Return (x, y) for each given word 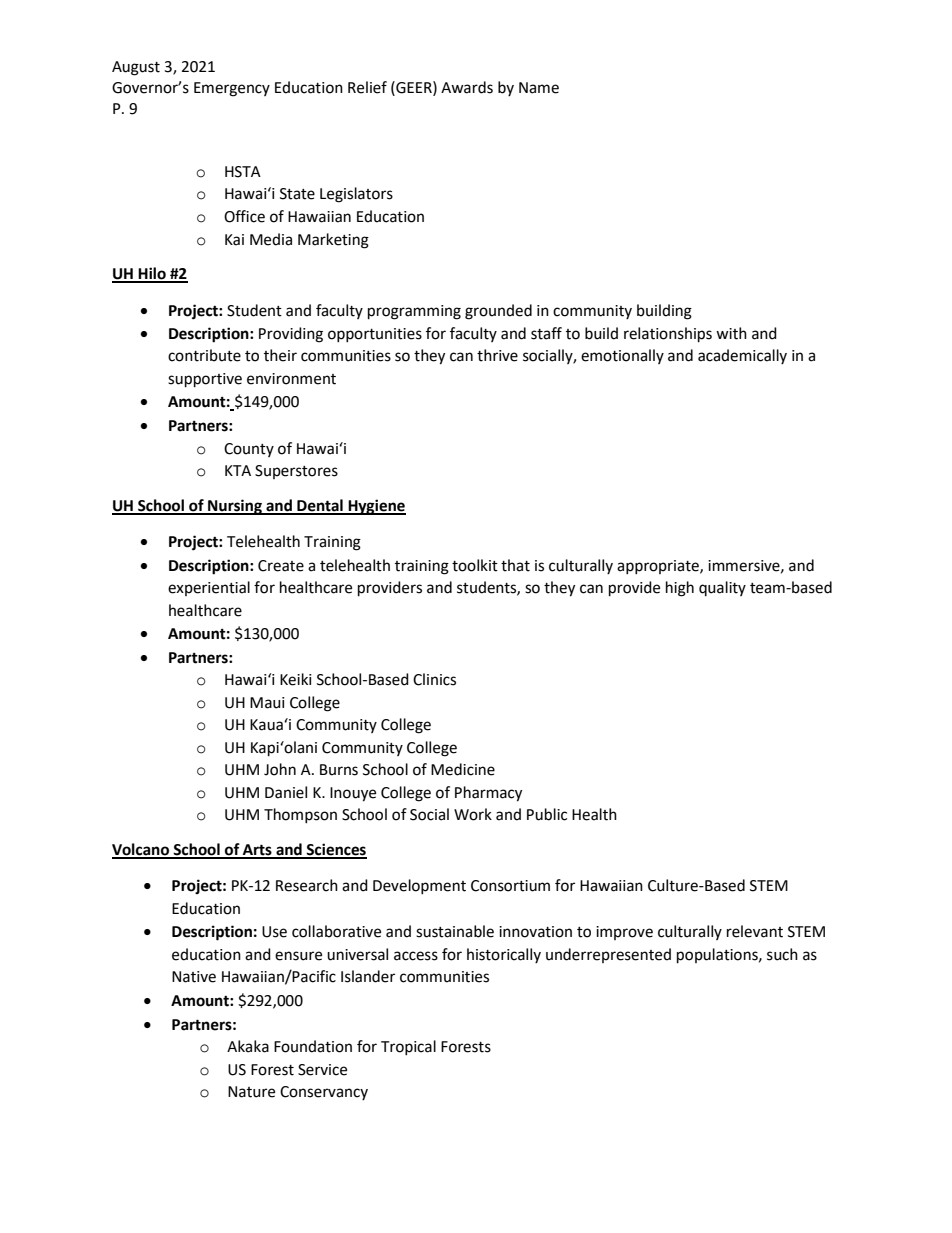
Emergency (232, 89)
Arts (257, 851)
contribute (204, 355)
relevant (755, 931)
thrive (497, 355)
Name (539, 88)
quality (722, 588)
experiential (209, 588)
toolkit (475, 565)
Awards (467, 87)
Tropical (408, 1047)
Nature (251, 1092)
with (731, 333)
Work (473, 814)
